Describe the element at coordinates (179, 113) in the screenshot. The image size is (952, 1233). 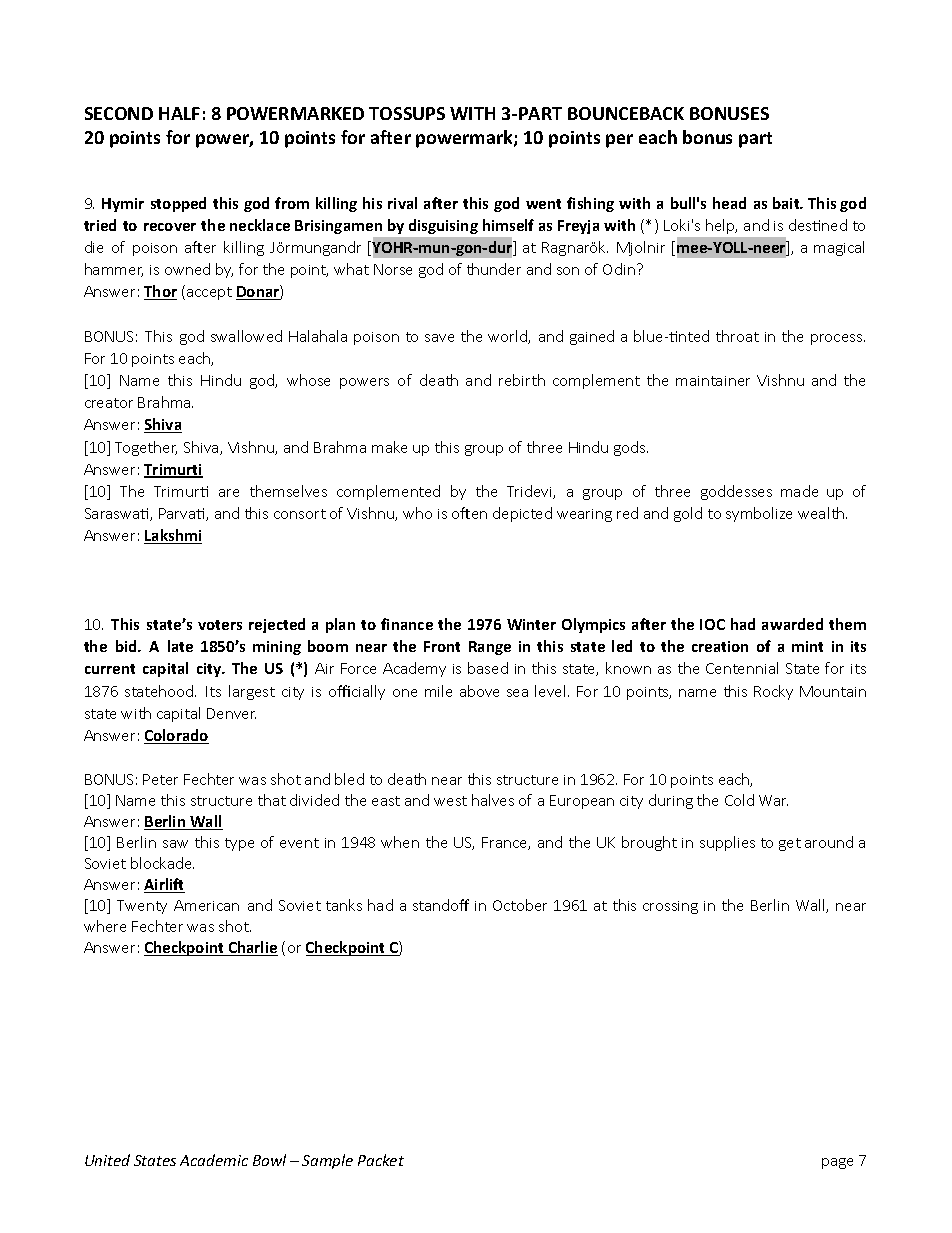
I see `HALF` at that location.
